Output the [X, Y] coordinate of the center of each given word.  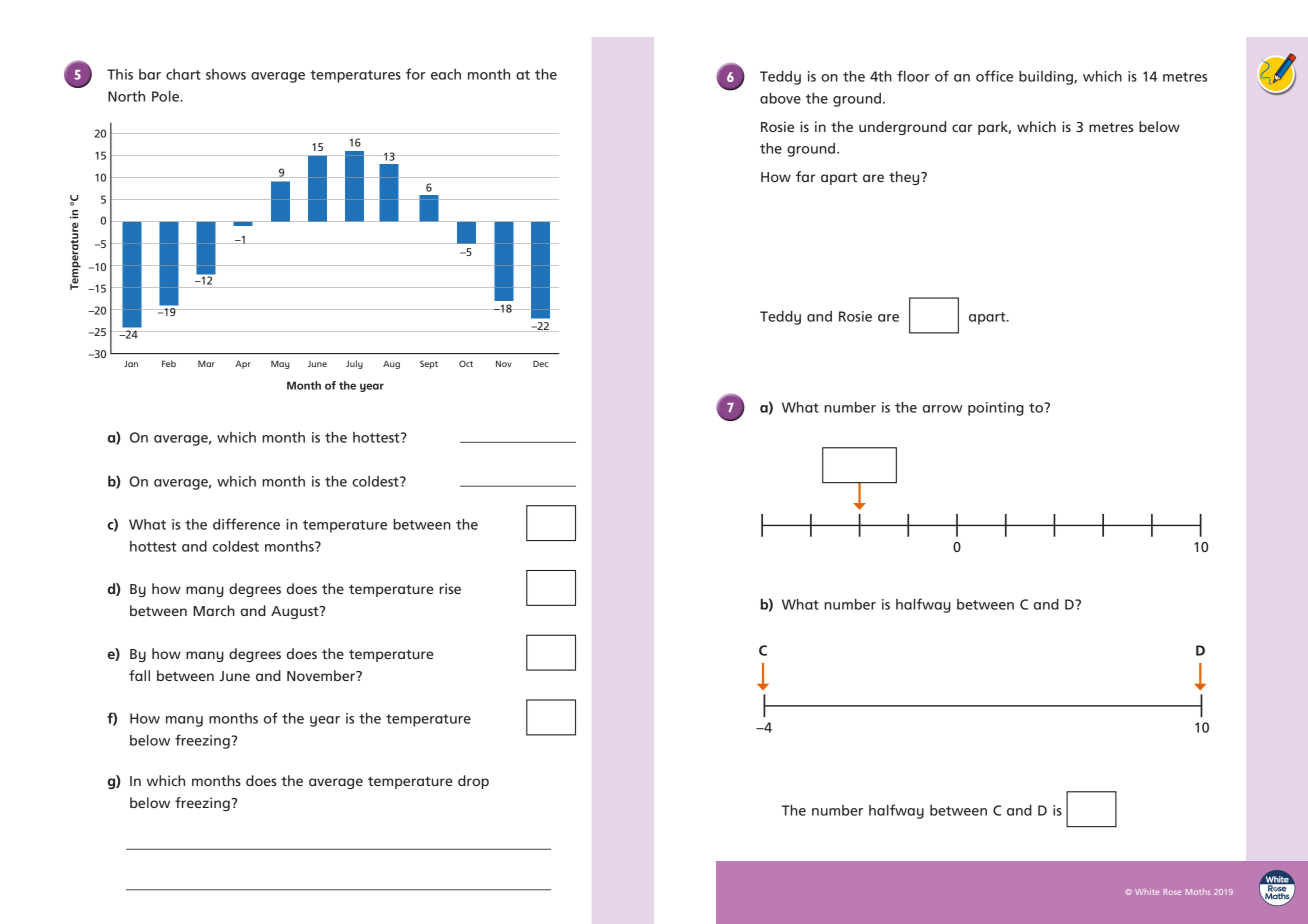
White [1147, 892]
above [780, 98]
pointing [996, 409]
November [322, 675]
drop [473, 782]
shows [226, 74]
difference [246, 524]
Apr [243, 365]
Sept [429, 364]
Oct [466, 363]
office [994, 76]
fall [139, 675]
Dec [540, 363]
